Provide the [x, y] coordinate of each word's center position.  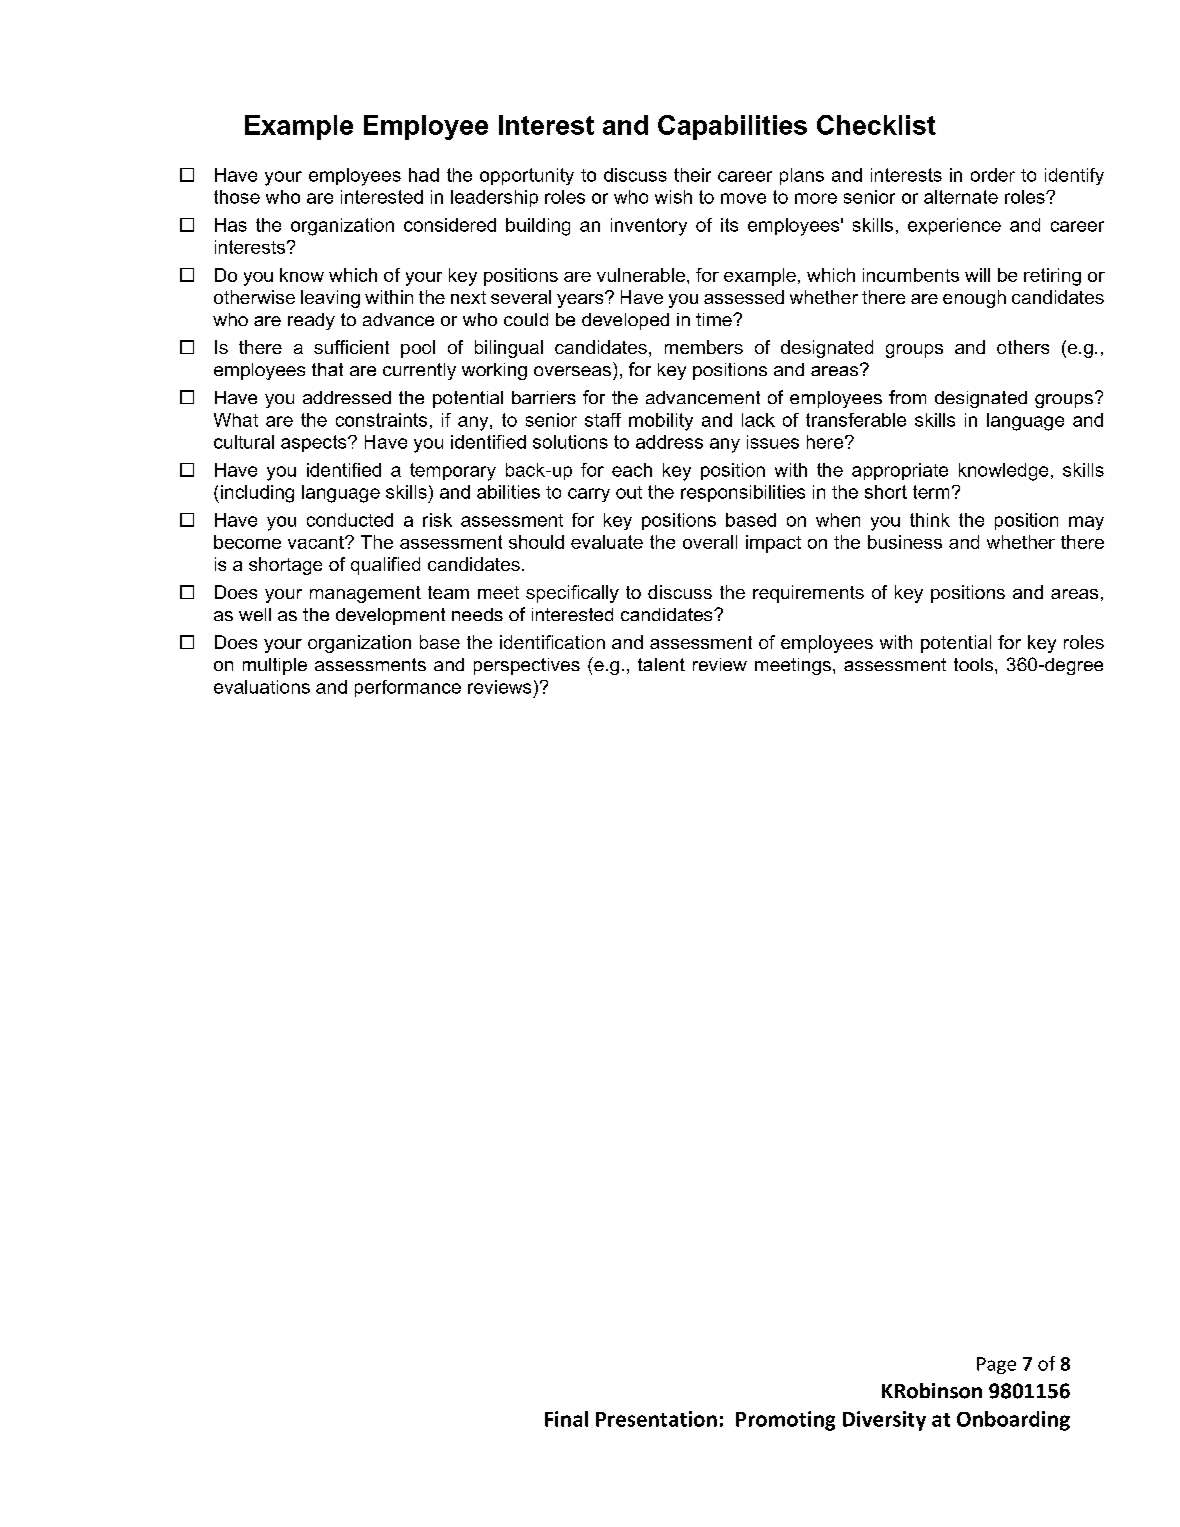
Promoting [785, 1421]
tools [973, 664]
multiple [275, 666]
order [993, 175]
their [692, 175]
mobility [661, 422]
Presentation [656, 1419]
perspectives [527, 666]
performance [408, 688]
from [907, 397]
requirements [808, 594]
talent [661, 664]
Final [566, 1419]
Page [996, 1365]
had [424, 175]
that [327, 369]
